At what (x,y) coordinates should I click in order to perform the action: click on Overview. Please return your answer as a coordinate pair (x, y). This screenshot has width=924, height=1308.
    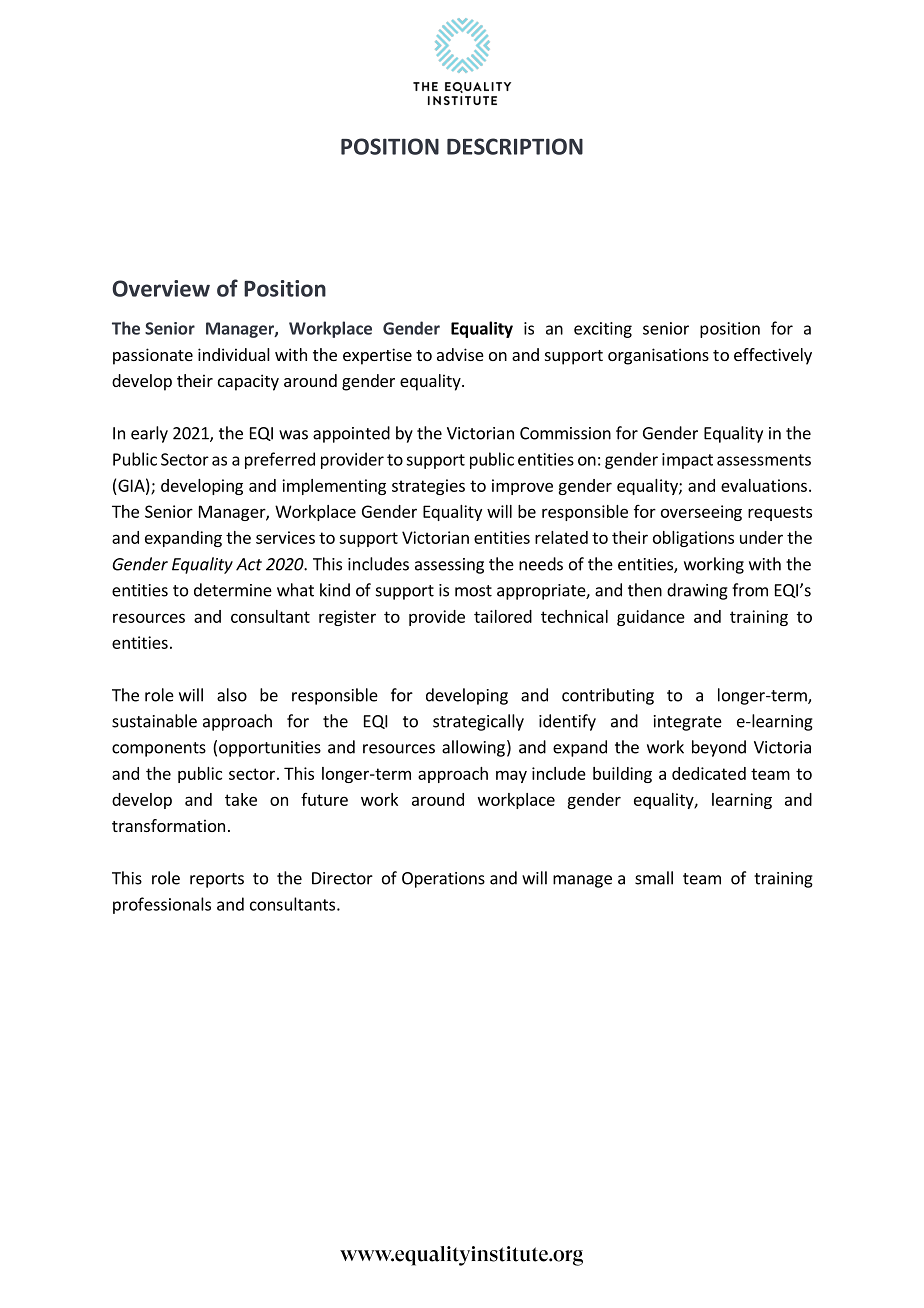
    Looking at the image, I should click on (161, 288).
